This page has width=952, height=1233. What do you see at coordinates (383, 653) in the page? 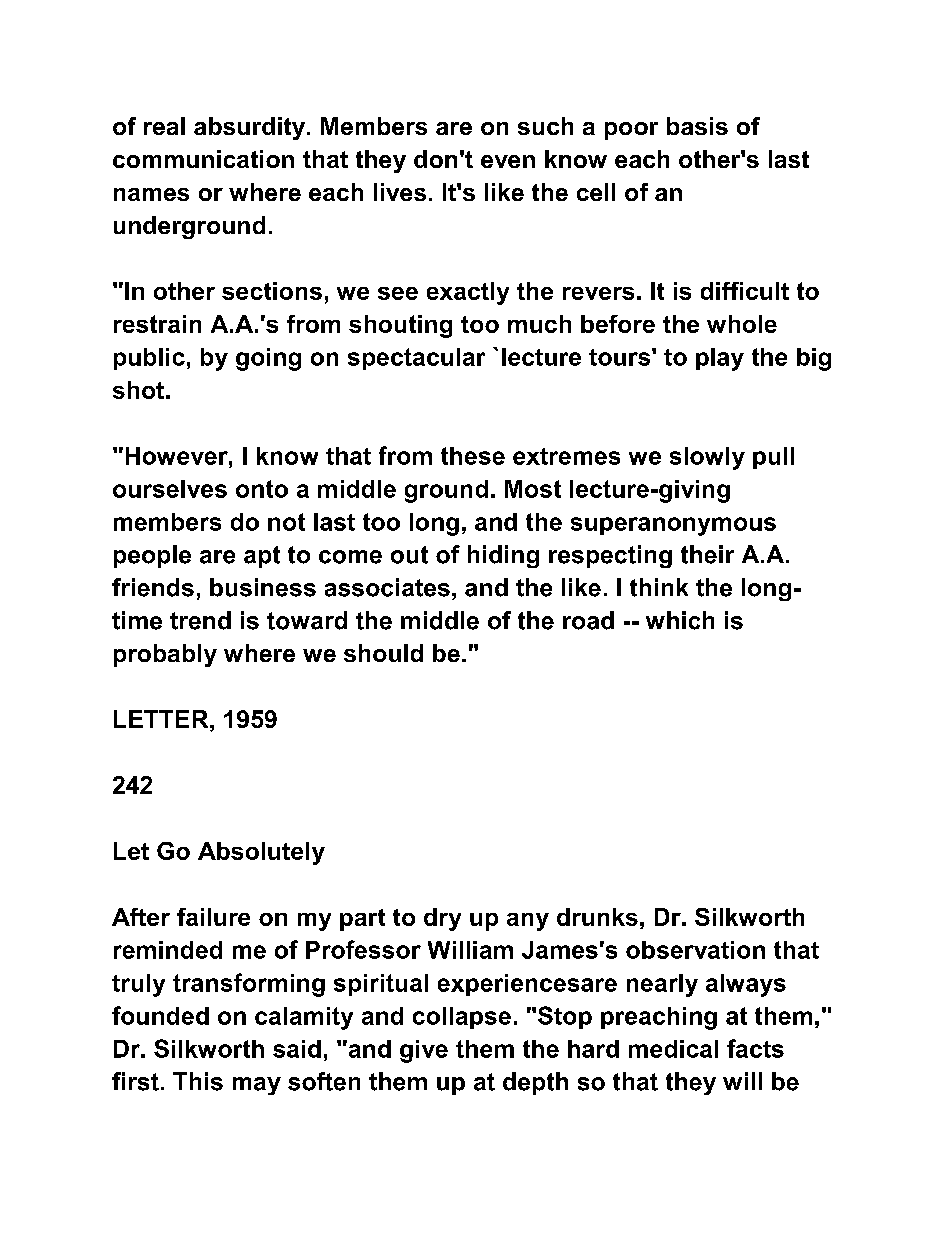
I see `should` at bounding box center [383, 653].
